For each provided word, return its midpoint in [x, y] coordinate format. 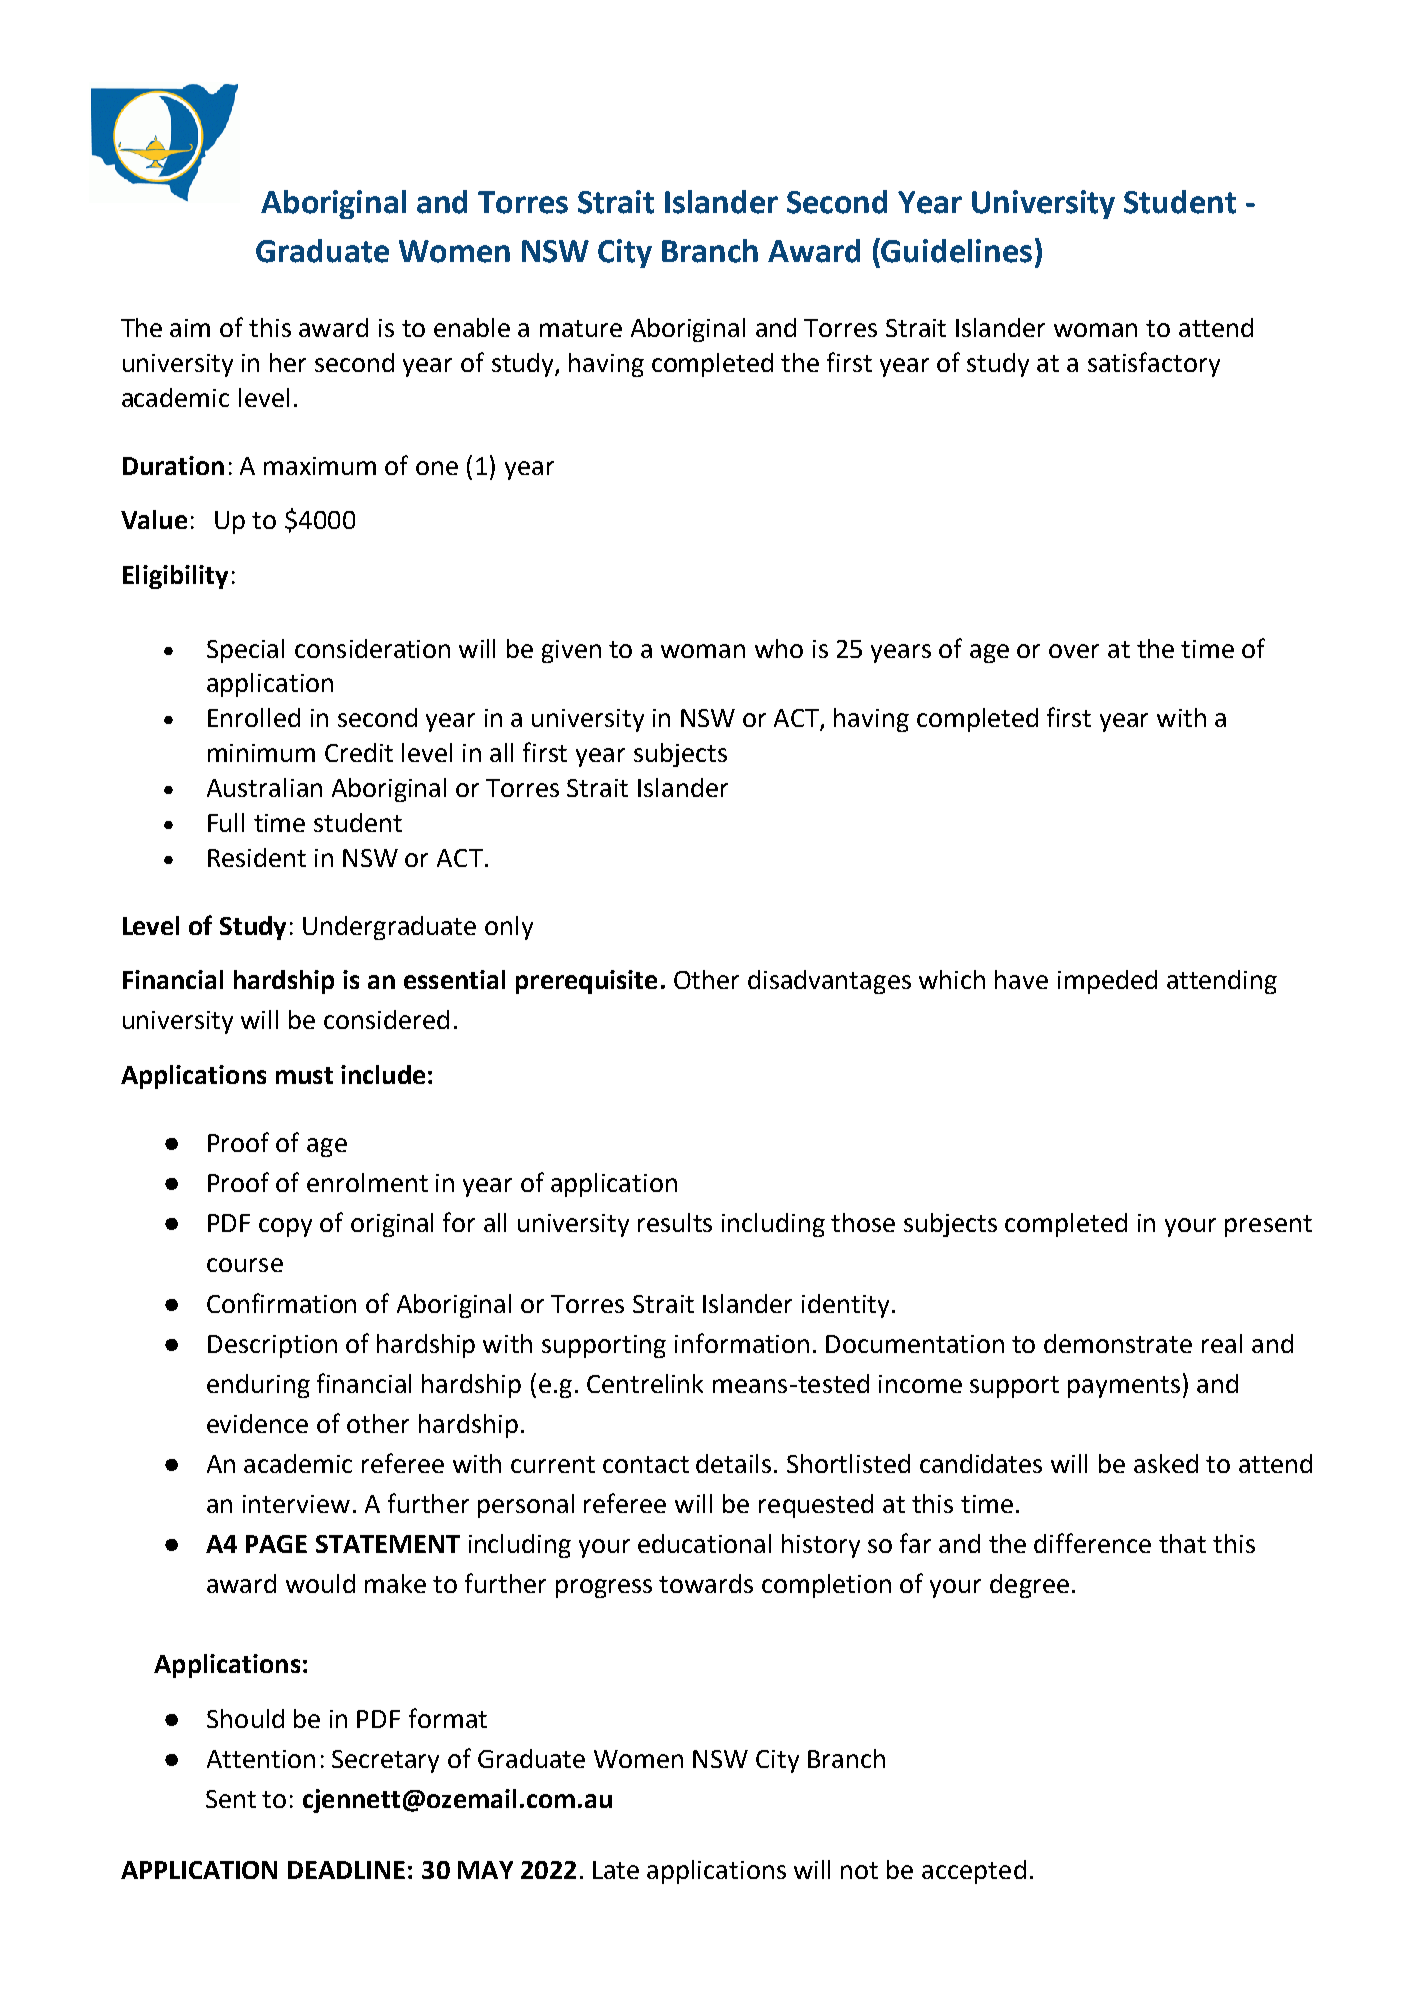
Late [616, 1870]
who [779, 648]
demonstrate [1118, 1343]
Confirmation [281, 1303]
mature [581, 328]
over [1074, 651]
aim [190, 328]
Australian [264, 787]
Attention [261, 1759]
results [675, 1222]
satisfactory [1154, 364]
